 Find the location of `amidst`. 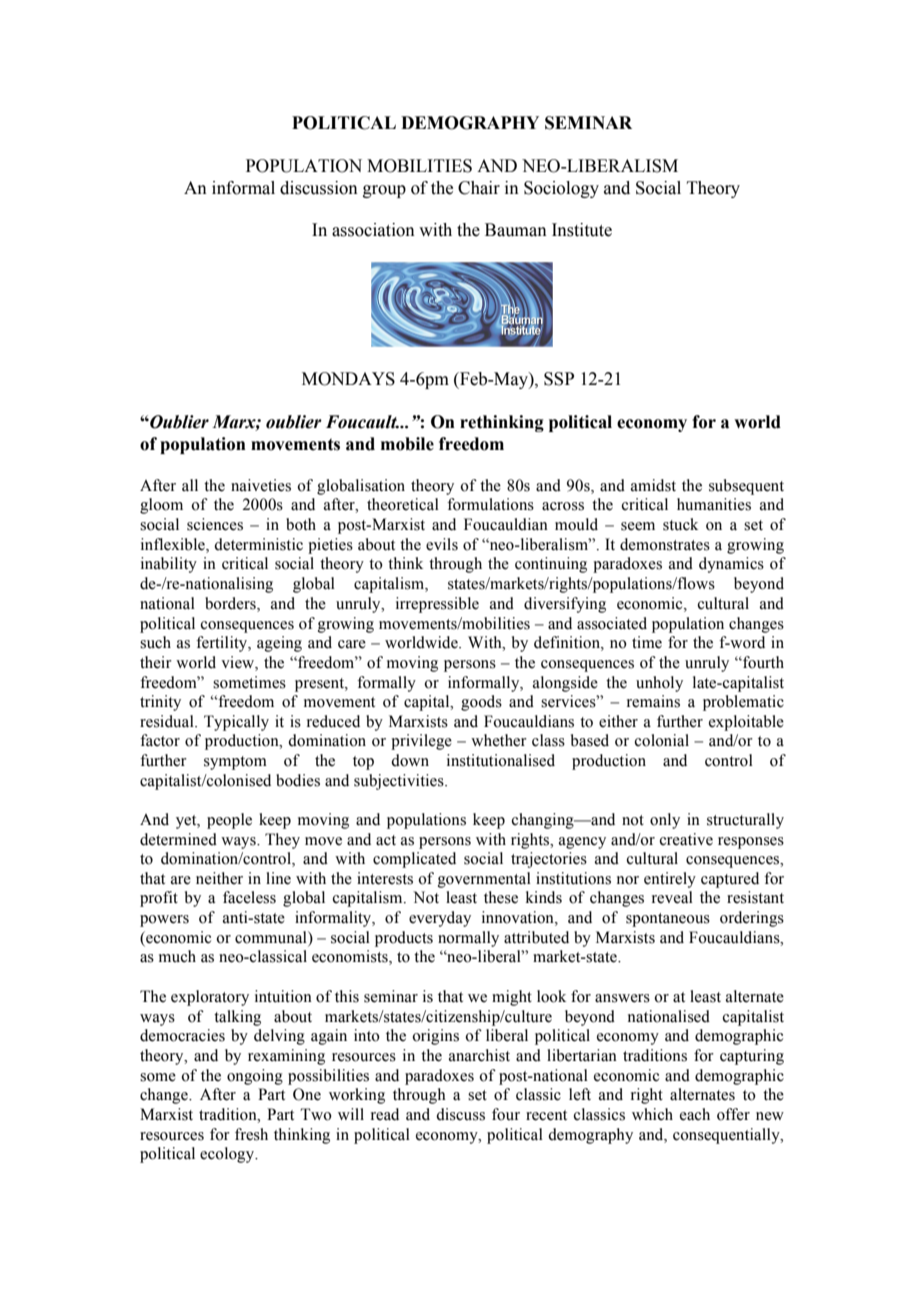

amidst is located at coordinates (653, 485).
